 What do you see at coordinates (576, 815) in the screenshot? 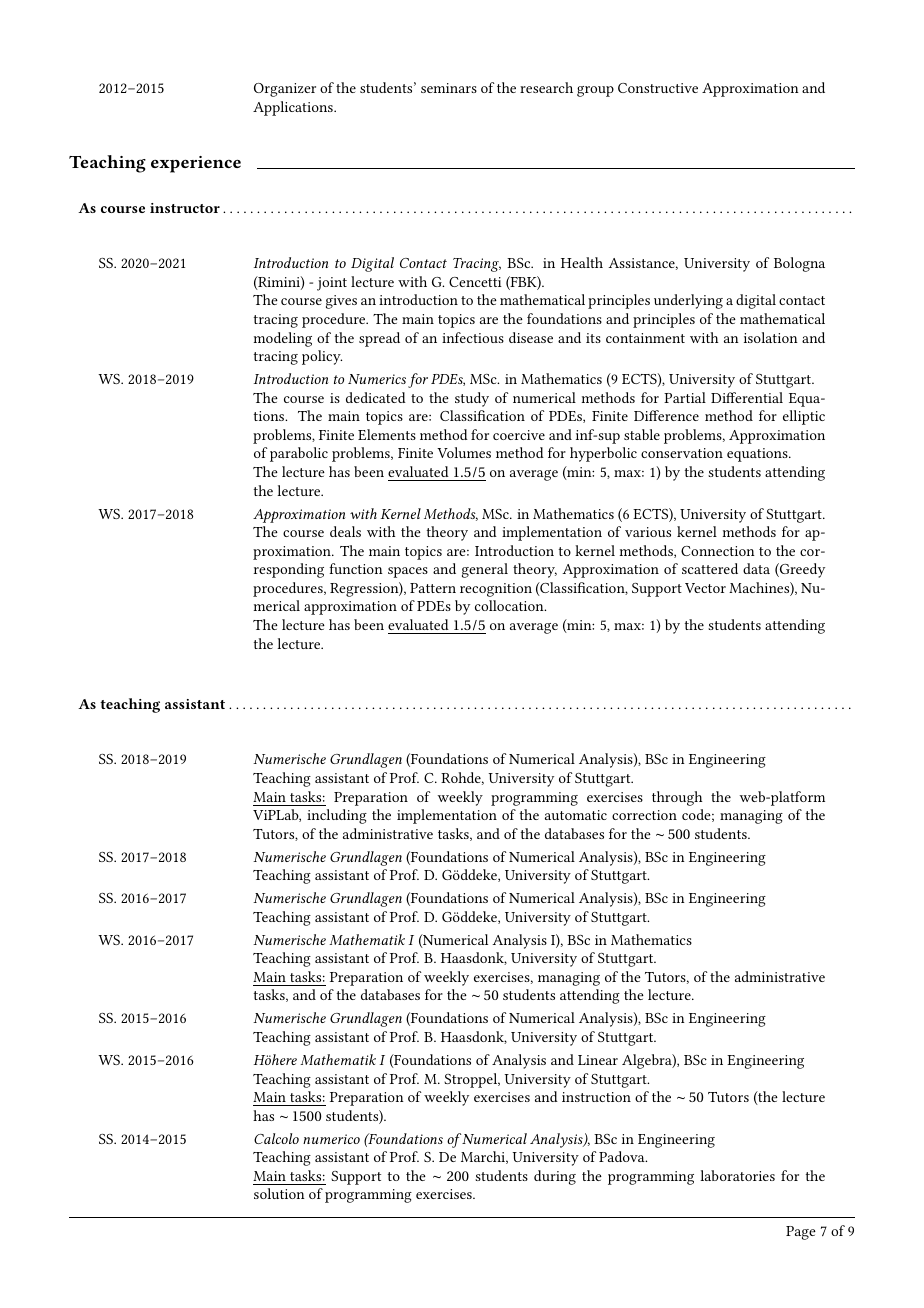
I see `automatic` at bounding box center [576, 815].
